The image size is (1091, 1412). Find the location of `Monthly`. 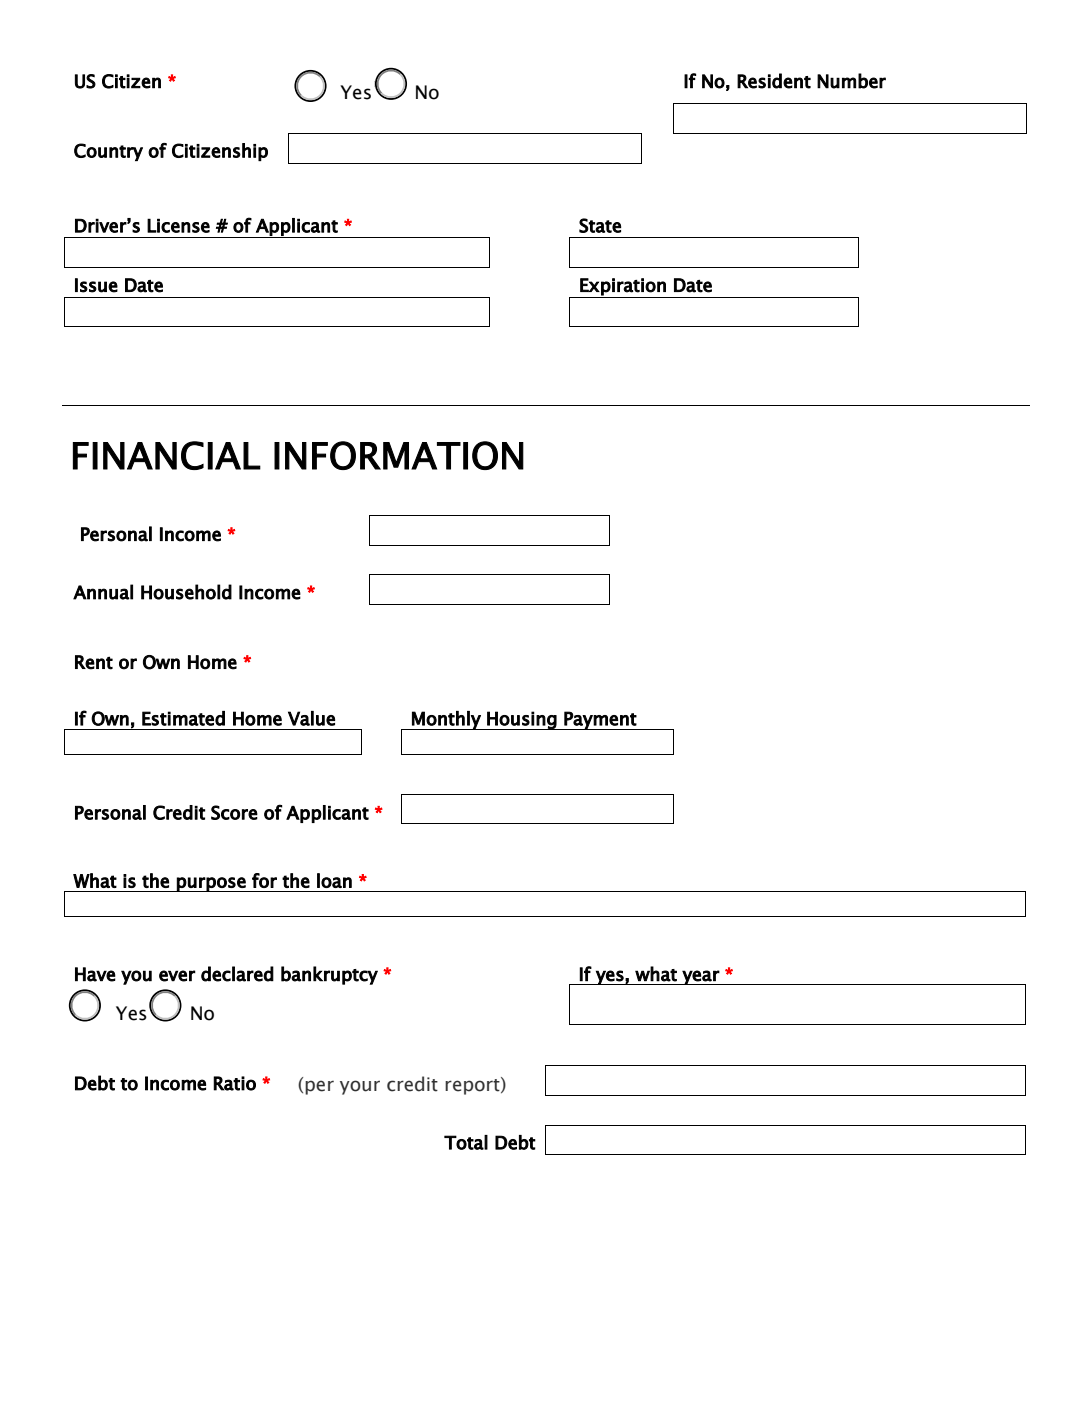

Monthly is located at coordinates (446, 720).
